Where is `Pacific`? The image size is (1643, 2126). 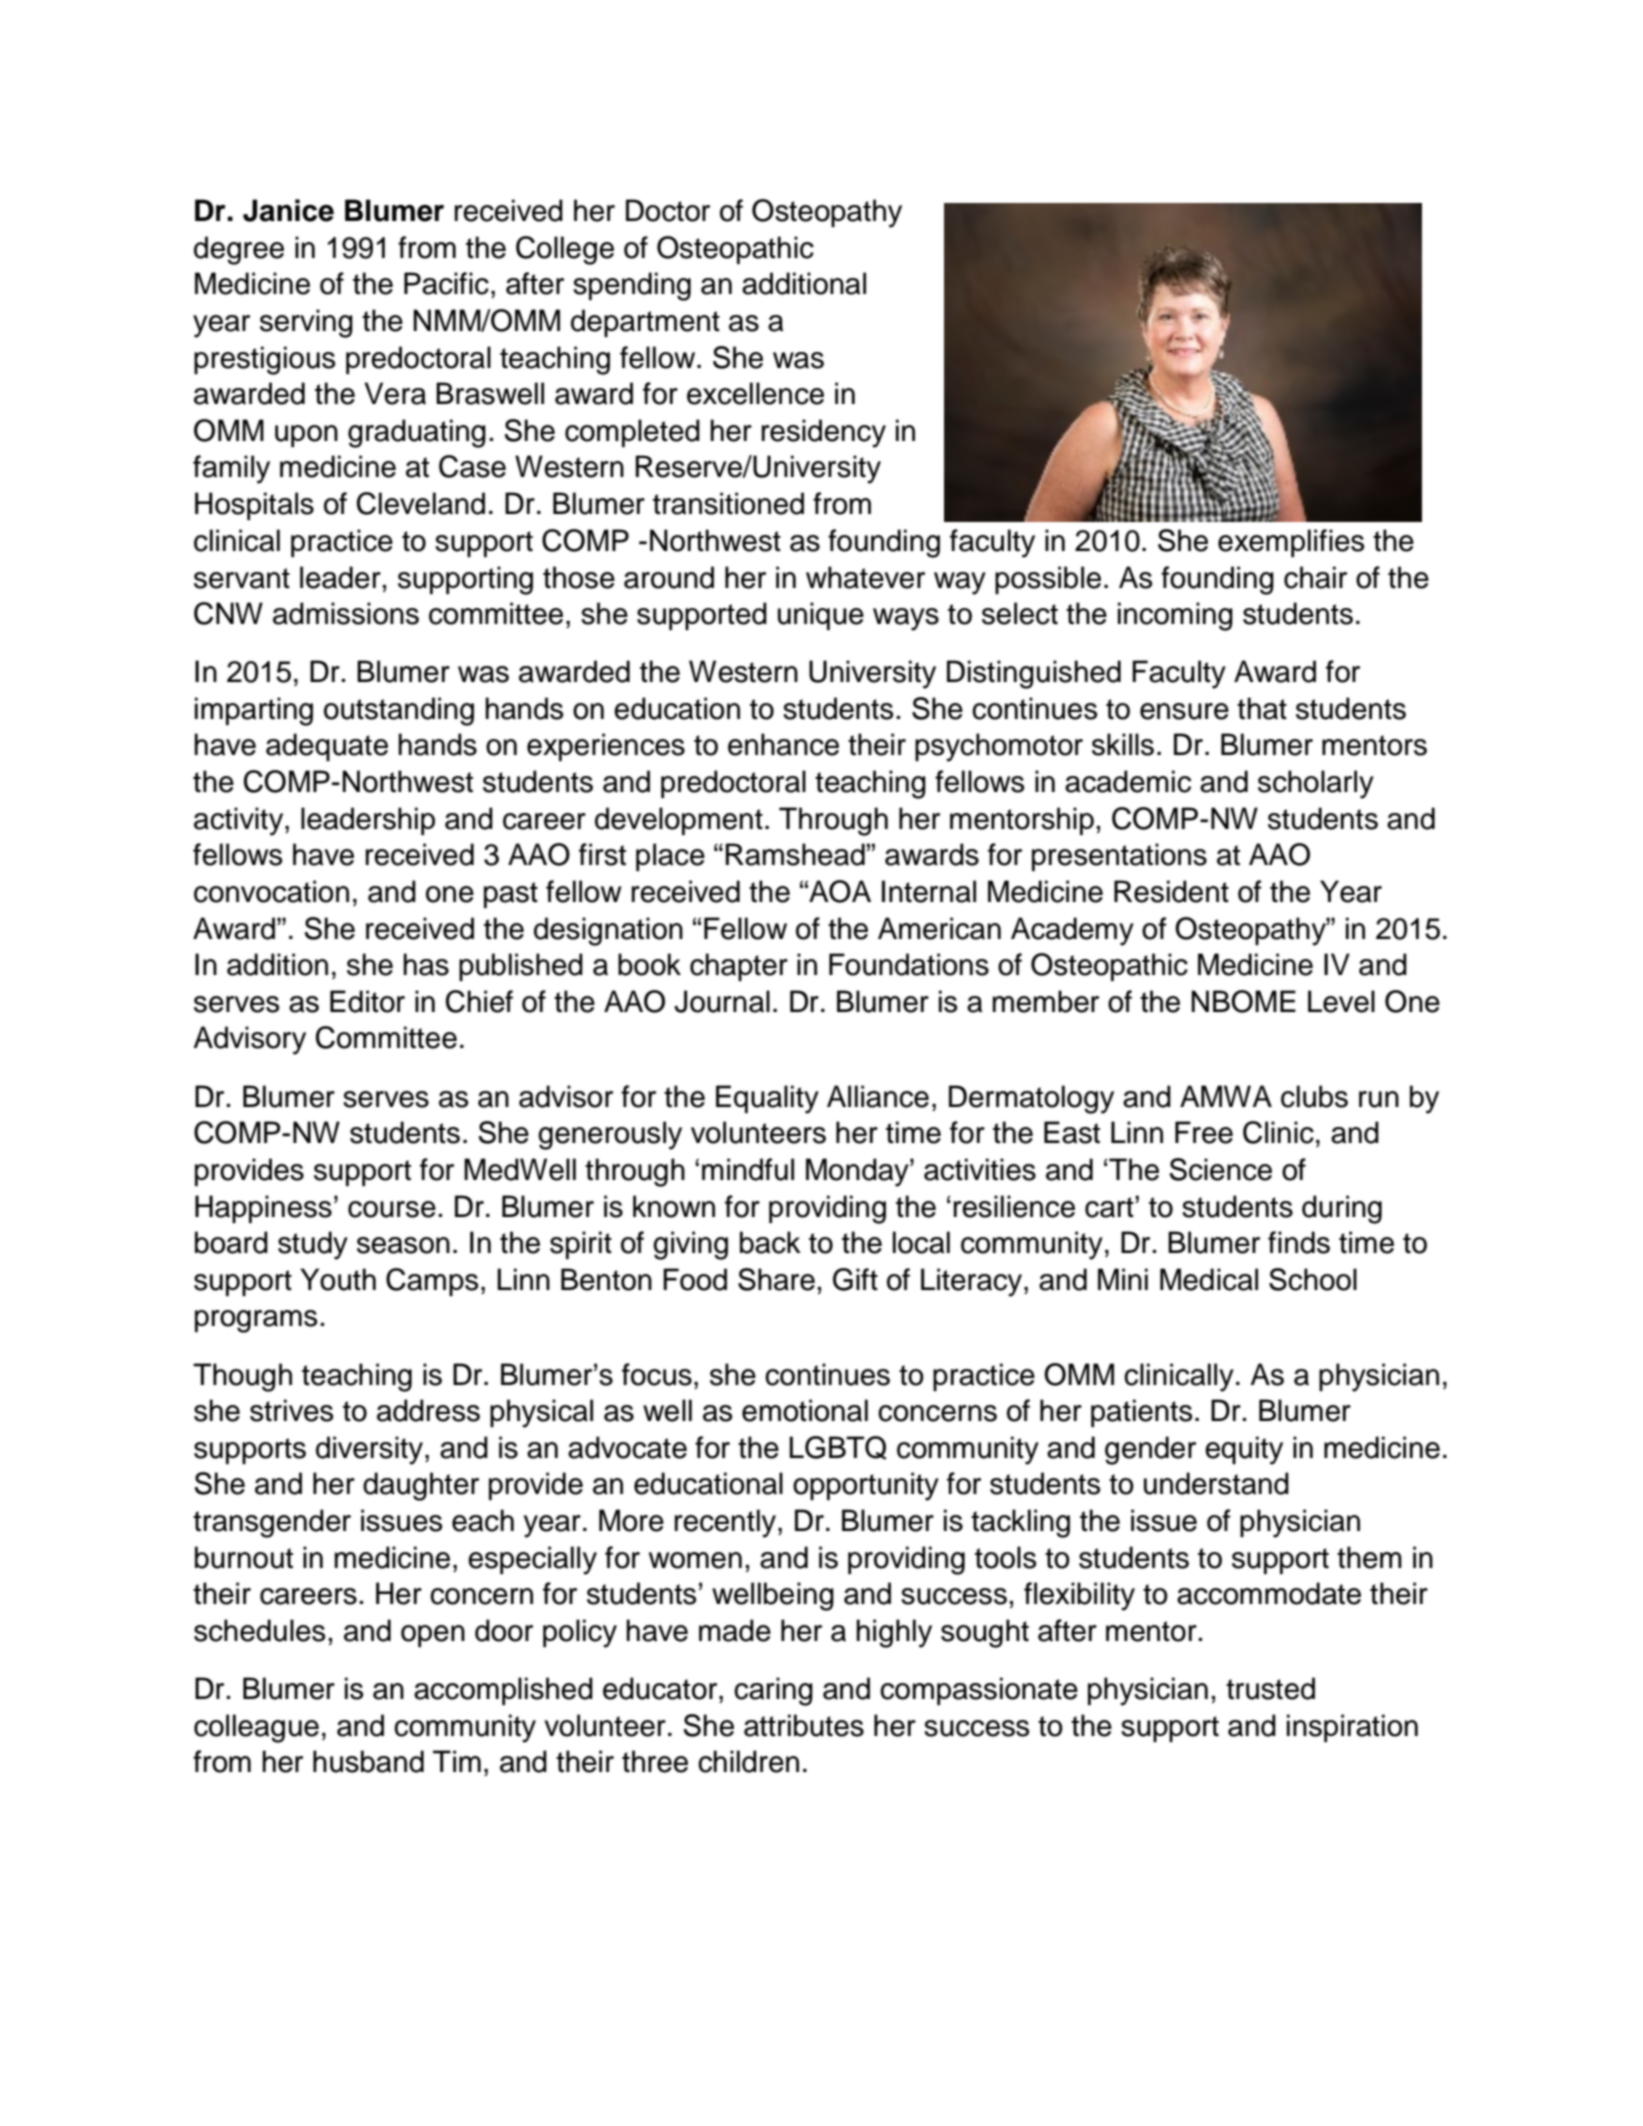 Pacific is located at coordinates (446, 283).
